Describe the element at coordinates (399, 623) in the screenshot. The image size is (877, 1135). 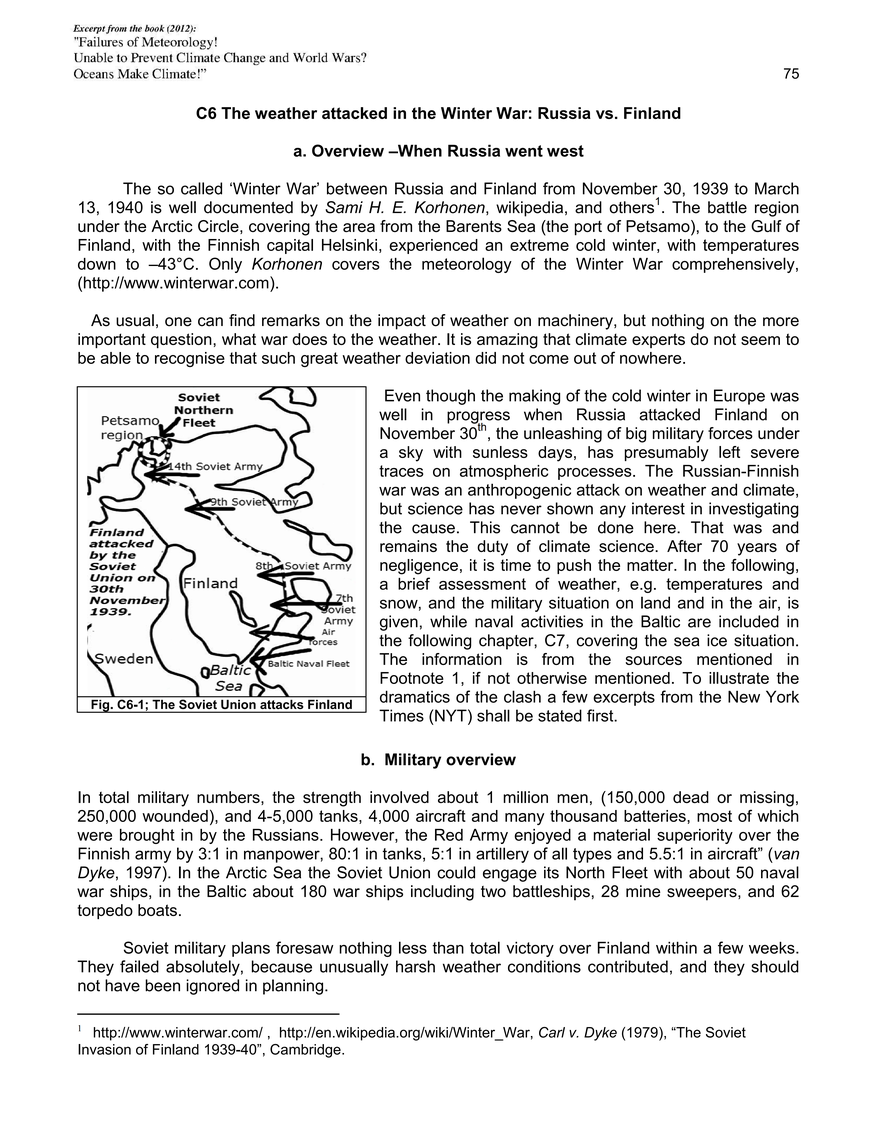
I see `given` at that location.
